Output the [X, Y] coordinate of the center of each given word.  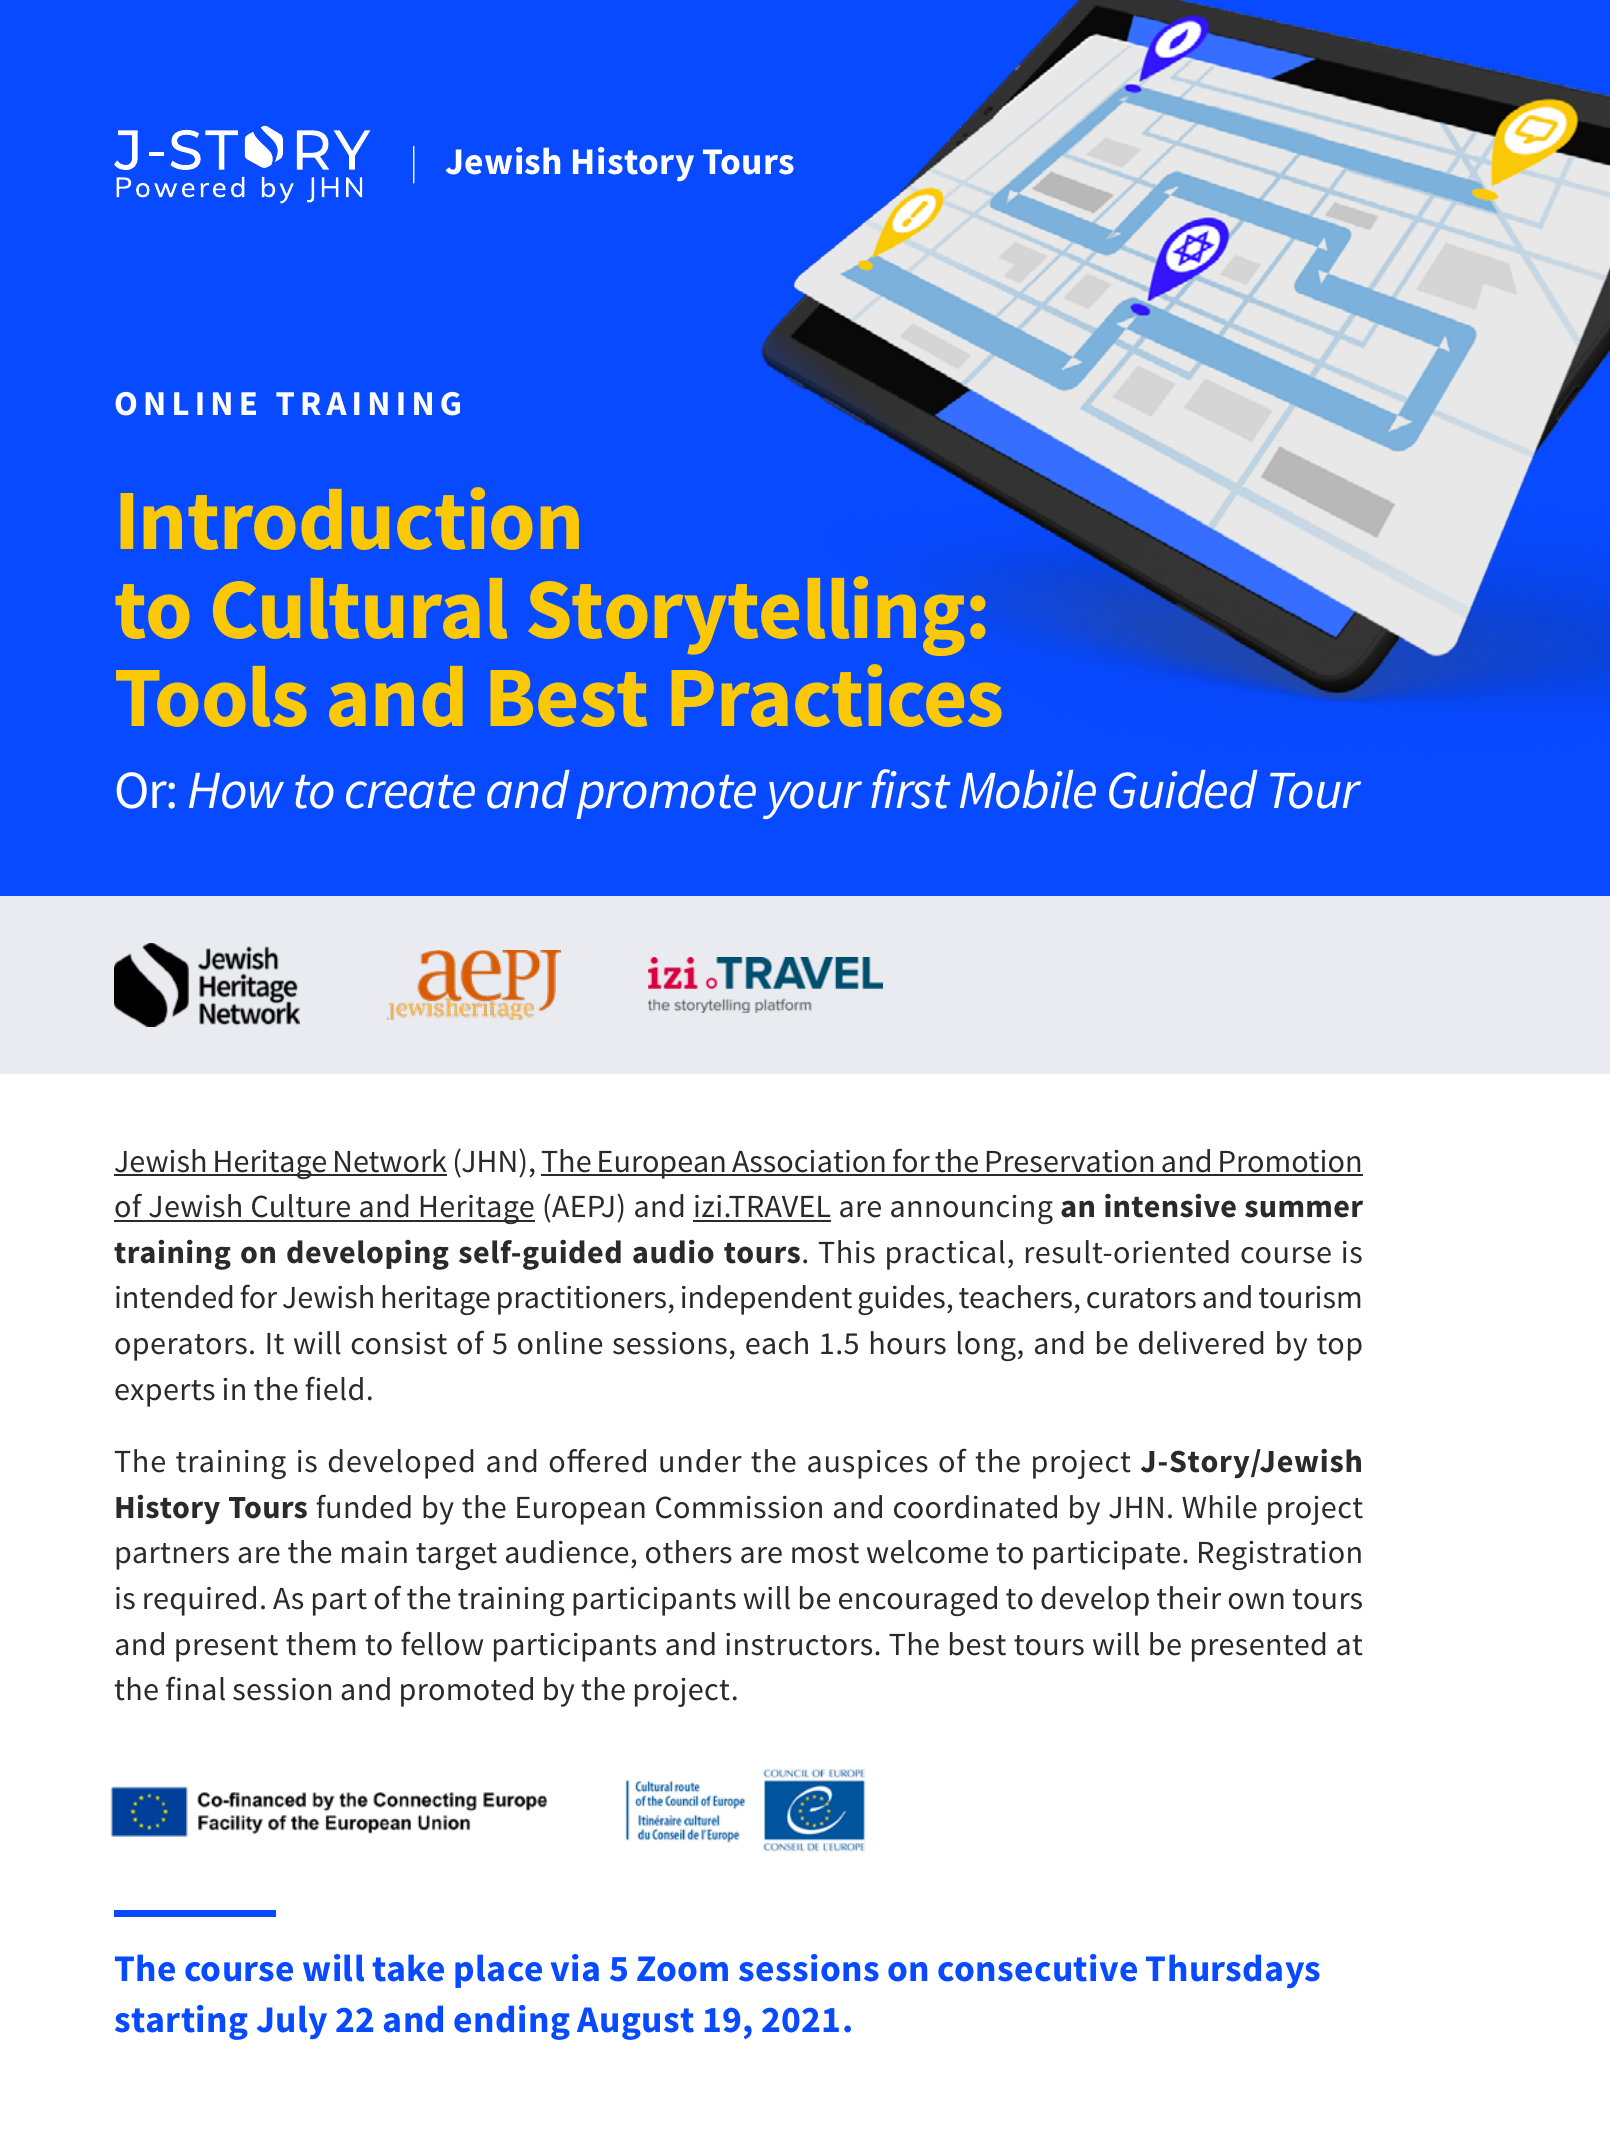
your [812, 800]
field [334, 1388]
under [701, 1461]
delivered [1201, 1343]
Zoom [682, 1969]
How [236, 791]
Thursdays [1233, 1971]
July [292, 2022]
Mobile [1028, 789]
